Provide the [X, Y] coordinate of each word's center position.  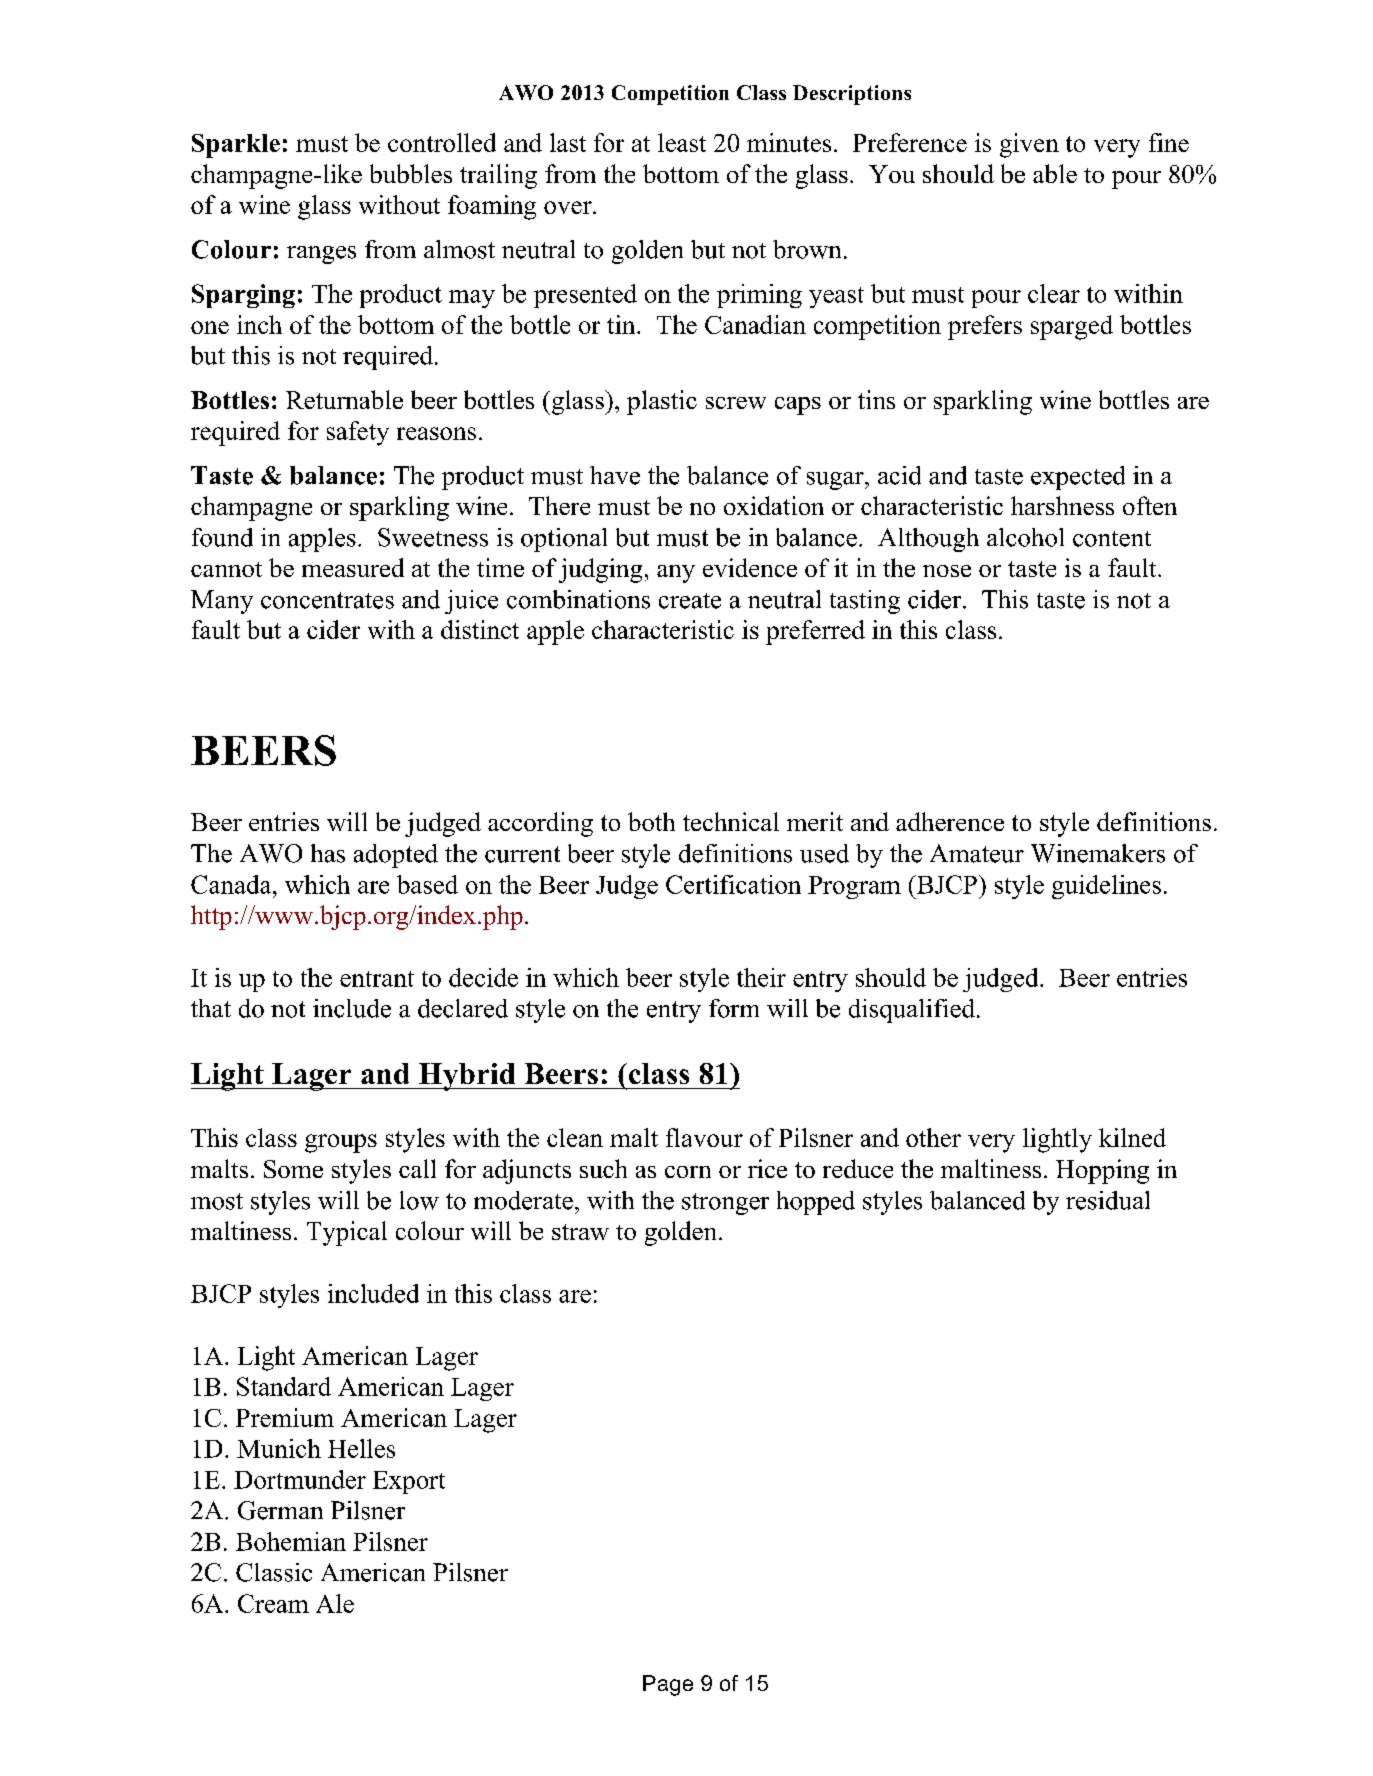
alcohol [1025, 537]
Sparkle [236, 146]
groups [341, 1143]
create [690, 601]
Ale [335, 1603]
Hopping [1102, 1171]
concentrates [327, 600]
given [1029, 145]
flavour [704, 1137]
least [682, 142]
